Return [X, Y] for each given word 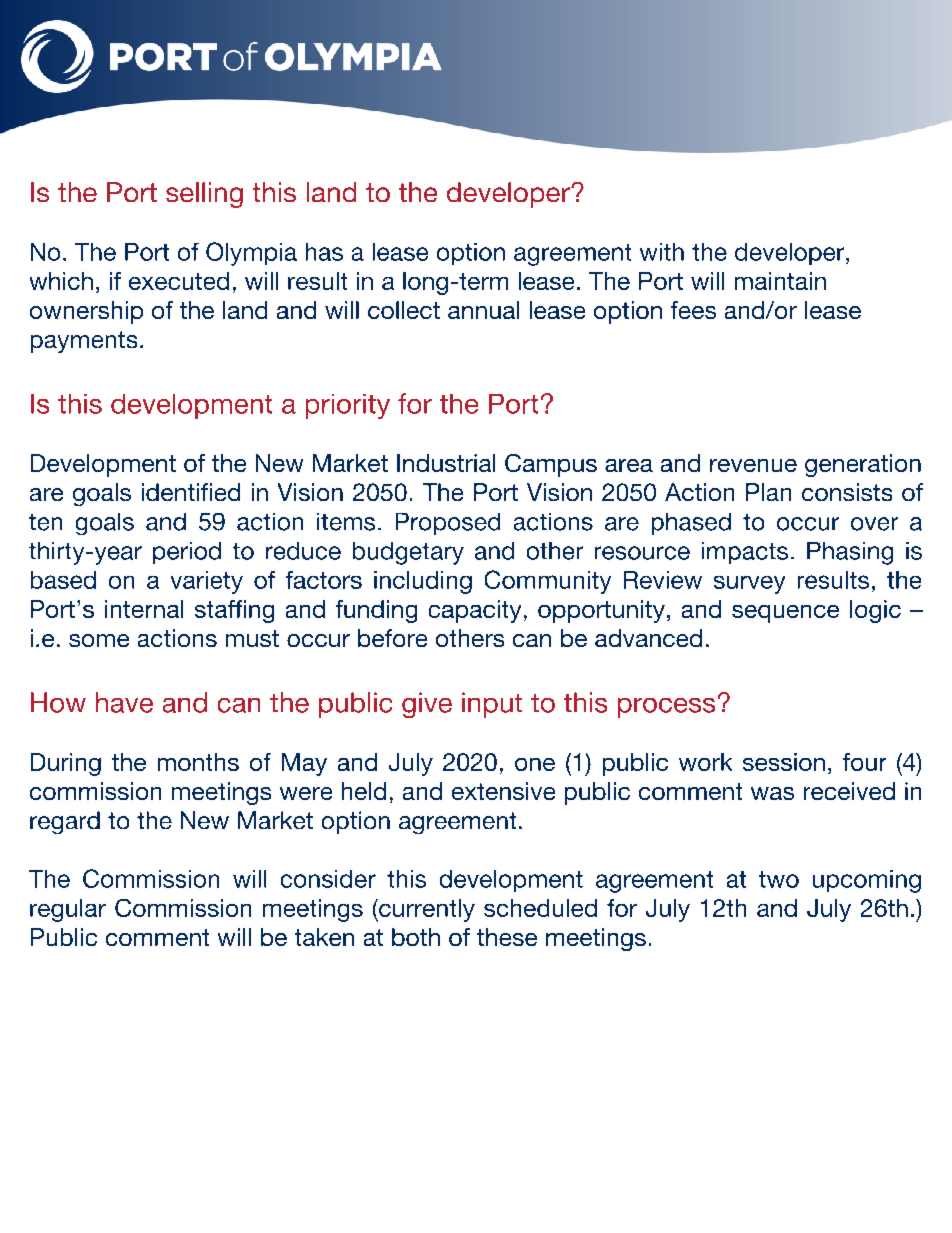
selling [204, 195]
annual [483, 310]
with [662, 252]
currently [426, 910]
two [779, 879]
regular [68, 910]
